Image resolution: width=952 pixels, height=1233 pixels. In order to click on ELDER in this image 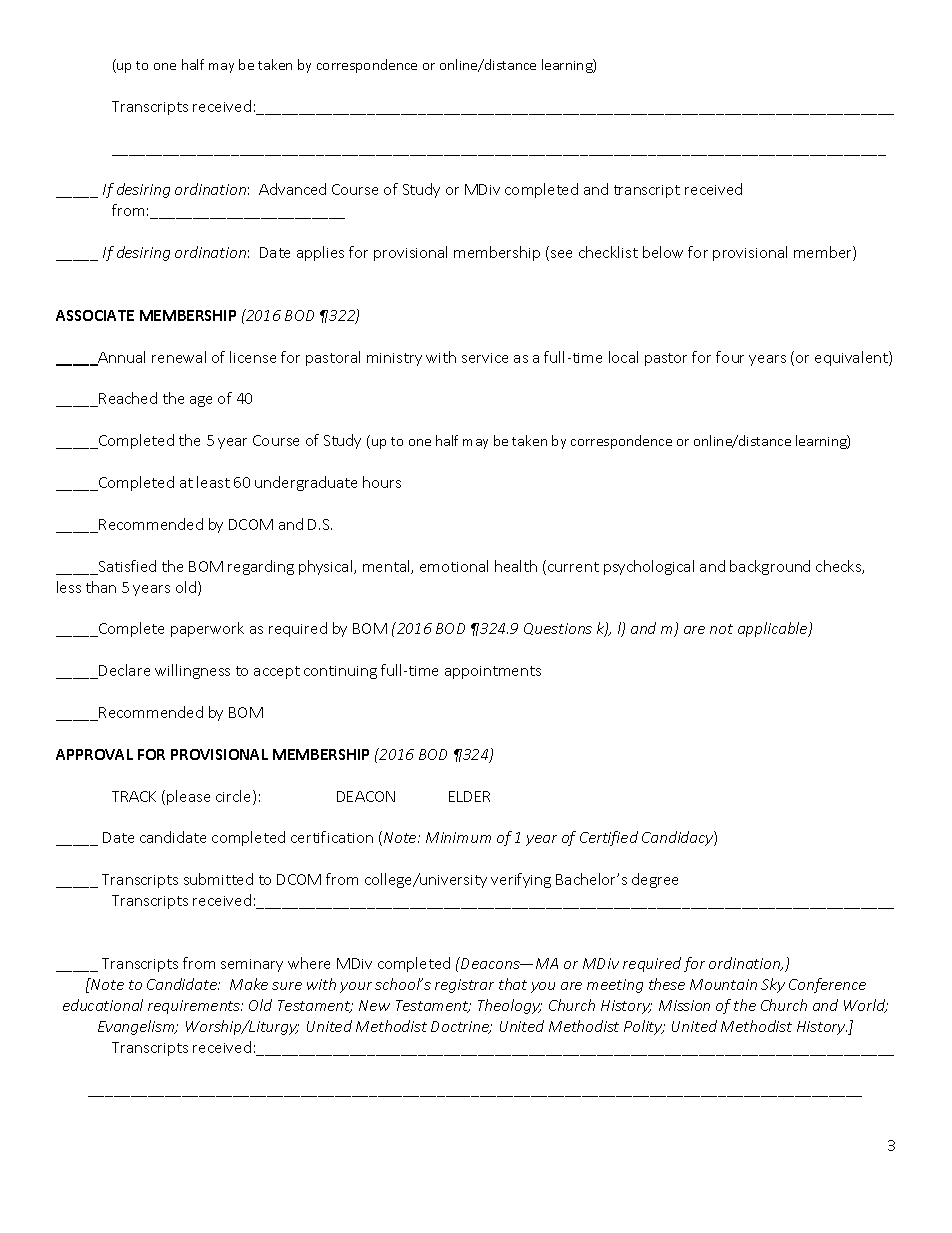, I will do `click(469, 796)`.
